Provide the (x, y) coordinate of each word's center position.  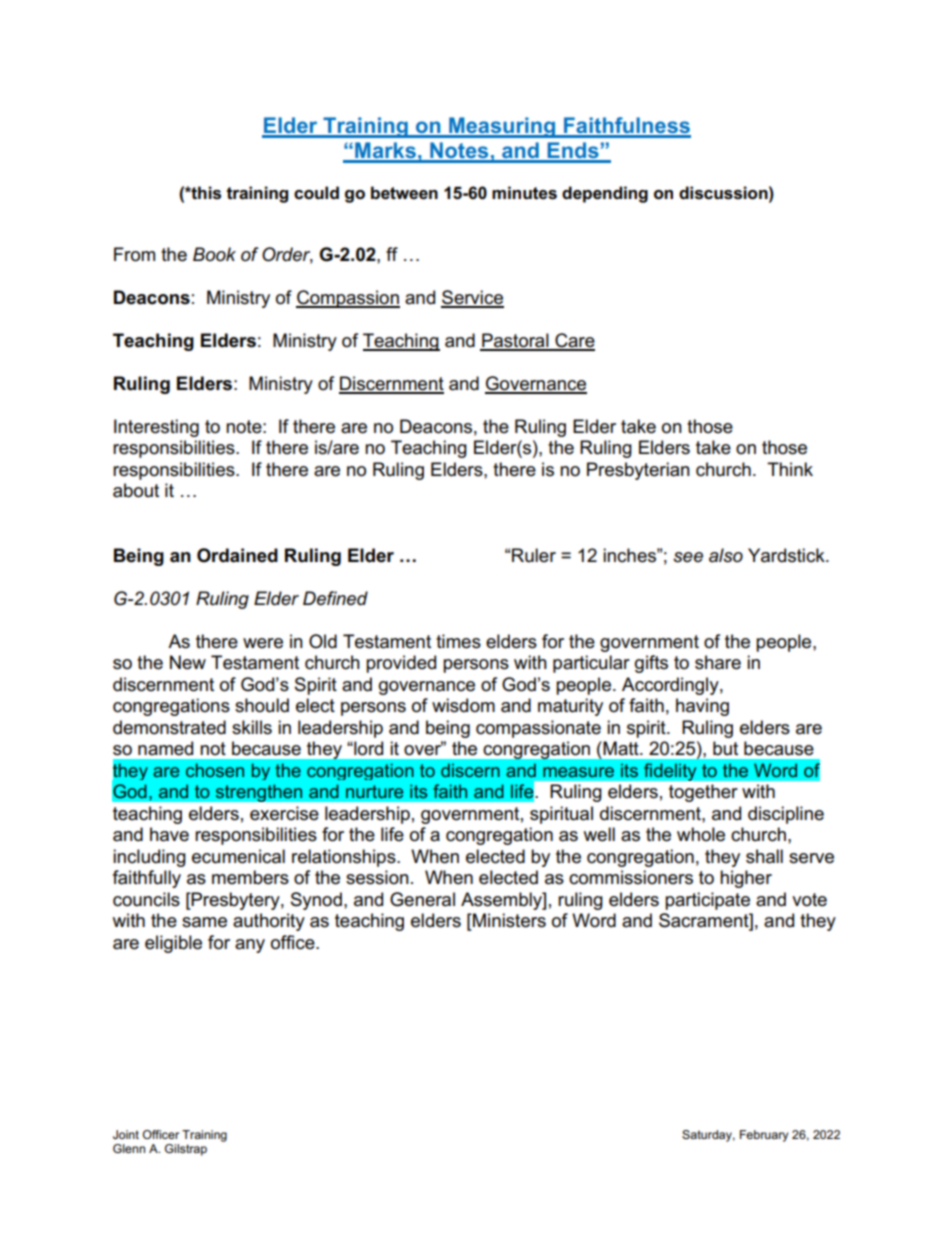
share (718, 662)
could (316, 192)
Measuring (502, 127)
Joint (126, 1134)
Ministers (508, 921)
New (188, 662)
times (458, 641)
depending (605, 194)
